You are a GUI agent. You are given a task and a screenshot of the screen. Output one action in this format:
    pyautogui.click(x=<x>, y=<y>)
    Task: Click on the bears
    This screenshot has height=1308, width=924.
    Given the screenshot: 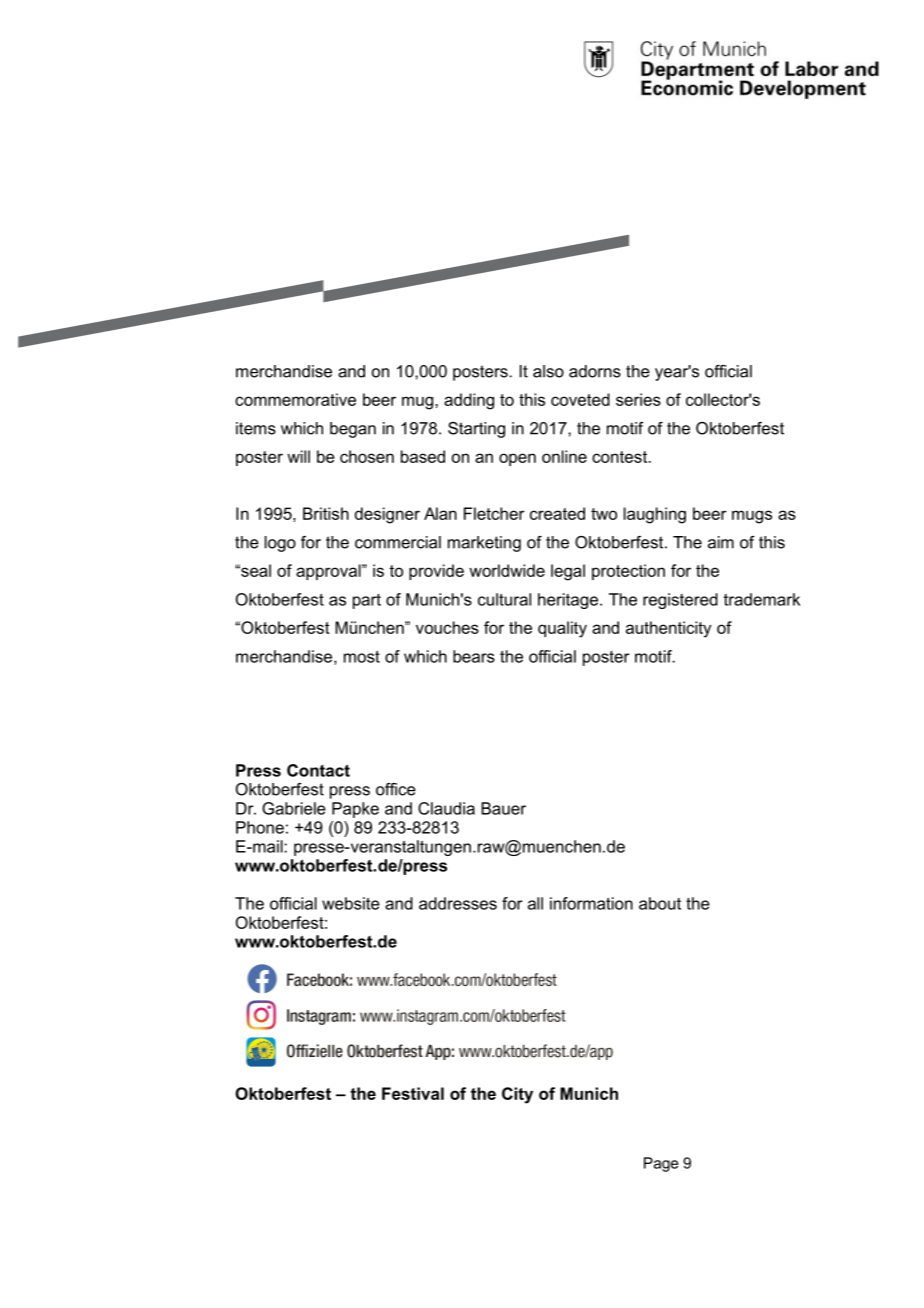 What is the action you would take?
    pyautogui.click(x=474, y=656)
